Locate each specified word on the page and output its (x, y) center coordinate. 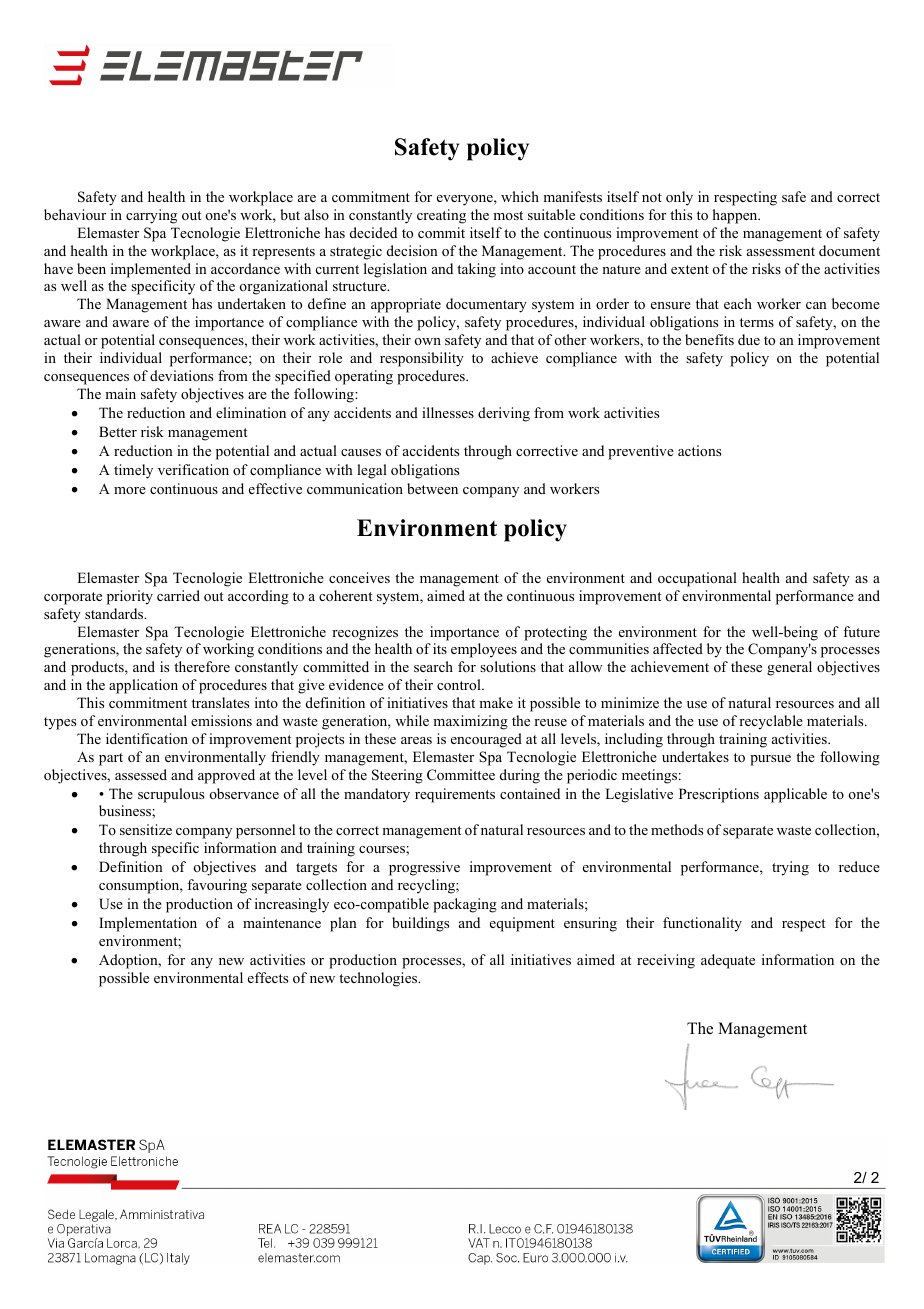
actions (699, 450)
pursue (770, 760)
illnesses (448, 412)
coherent (345, 595)
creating (441, 216)
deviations (181, 375)
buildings (420, 924)
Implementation (148, 924)
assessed (141, 774)
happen (736, 216)
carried (178, 595)
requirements (455, 795)
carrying (151, 216)
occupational (697, 579)
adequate (728, 961)
